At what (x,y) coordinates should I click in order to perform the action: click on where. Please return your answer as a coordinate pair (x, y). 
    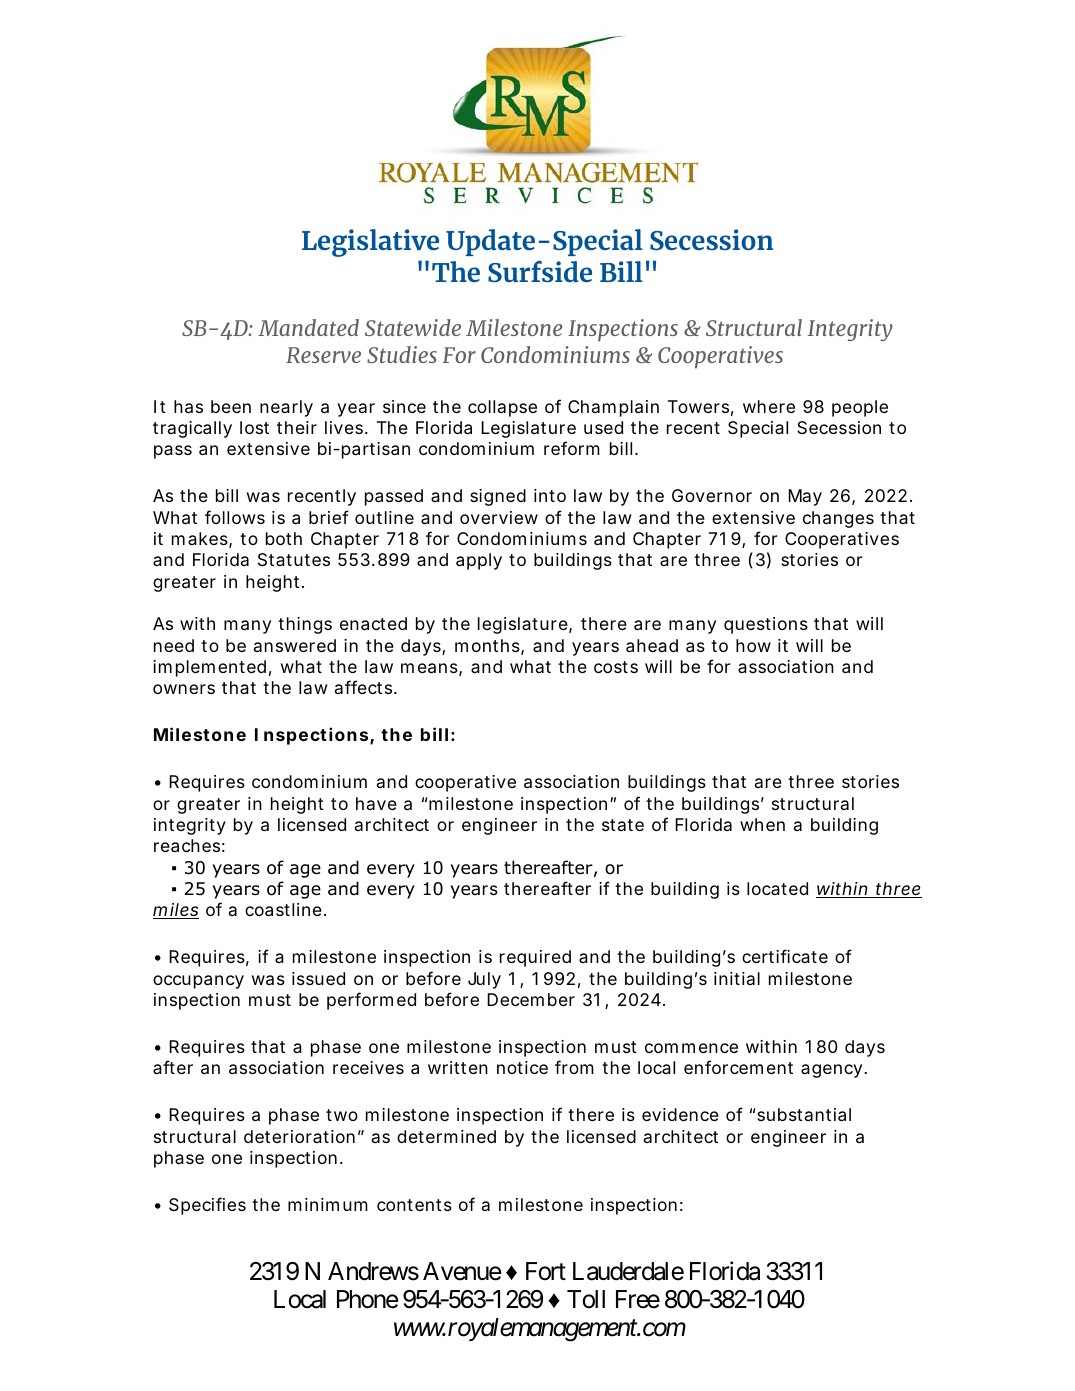
    Looking at the image, I should click on (769, 406).
